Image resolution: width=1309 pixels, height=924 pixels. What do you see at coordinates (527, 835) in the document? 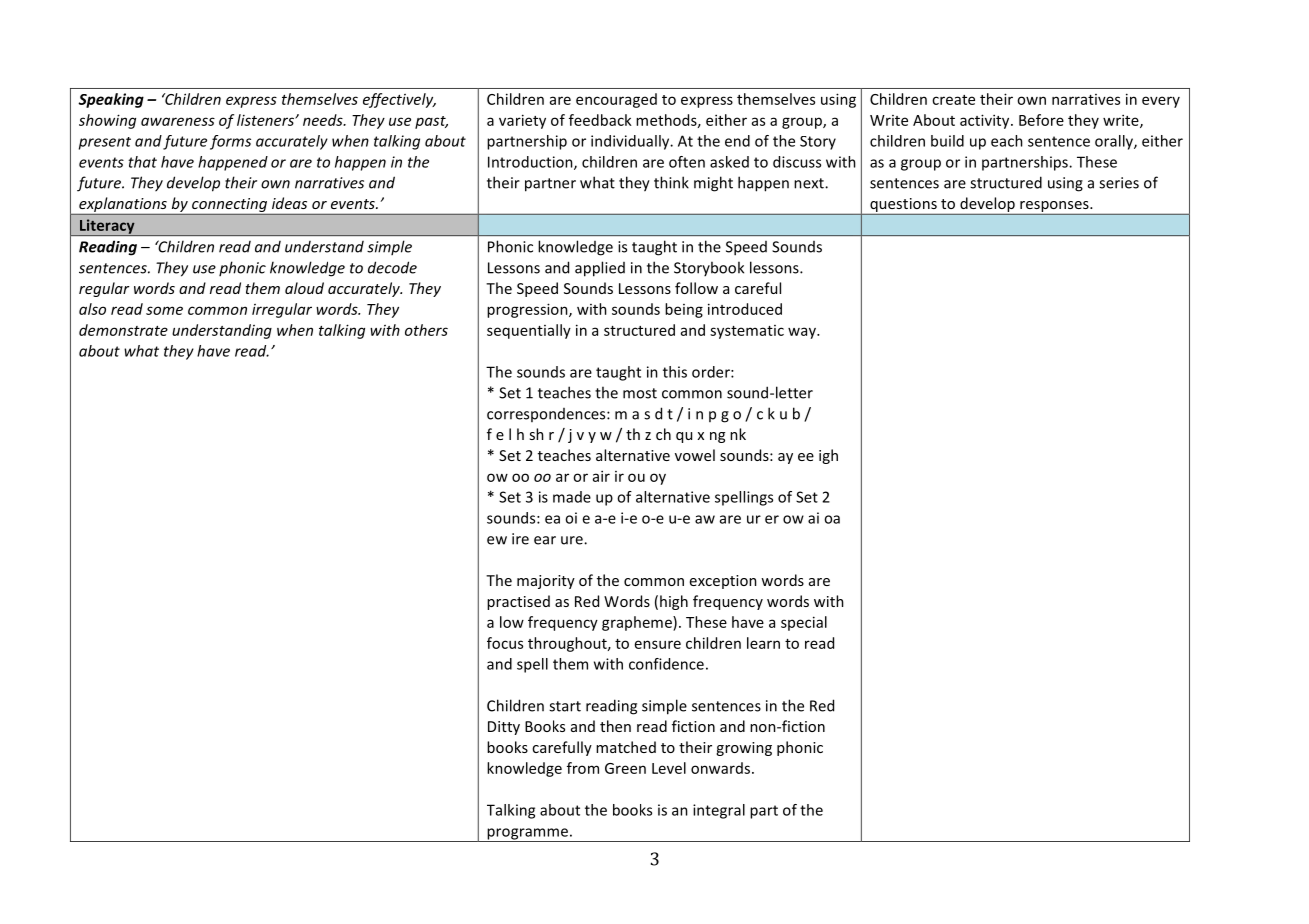
I see `programme` at bounding box center [527, 835].
